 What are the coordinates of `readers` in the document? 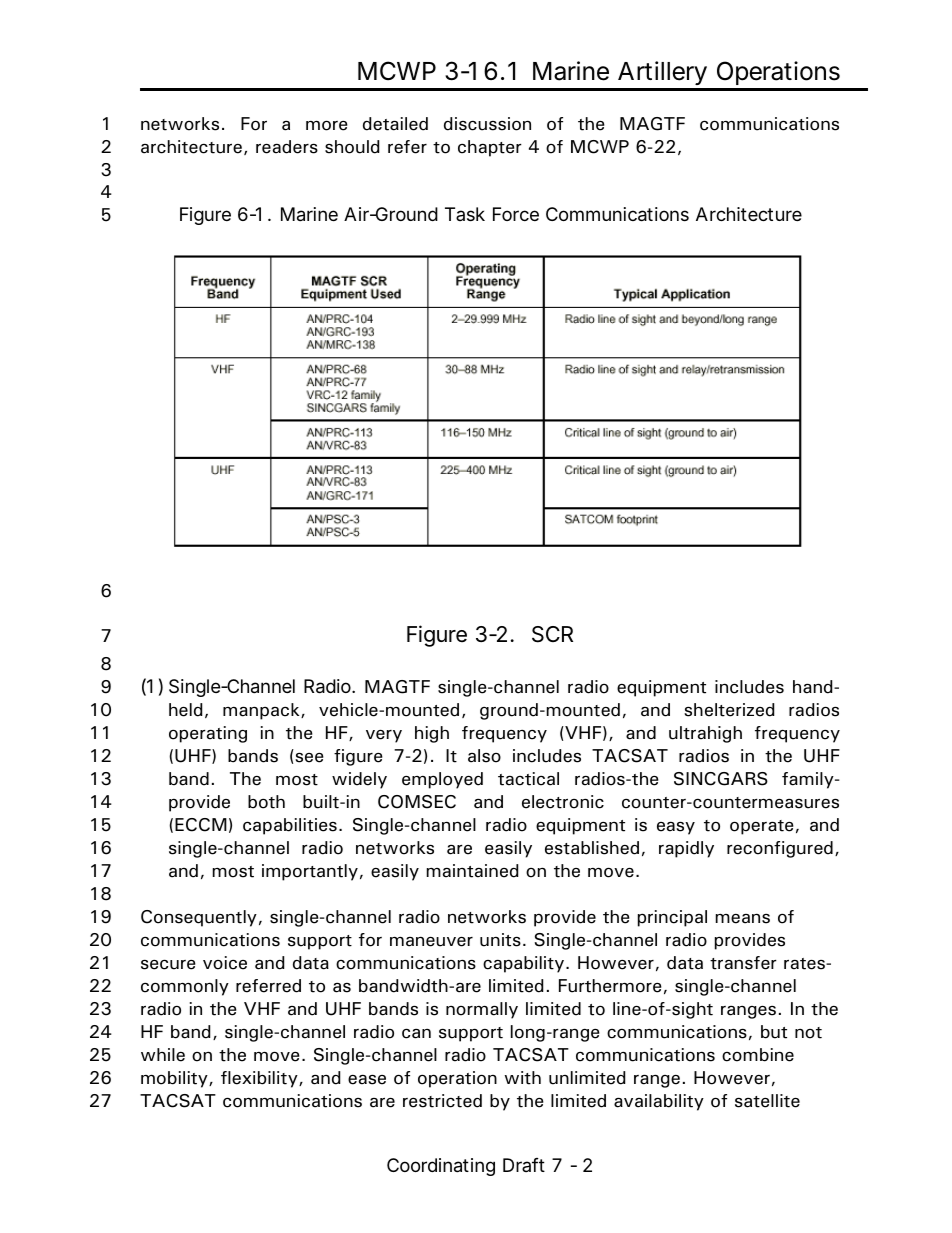 It's located at (287, 147).
